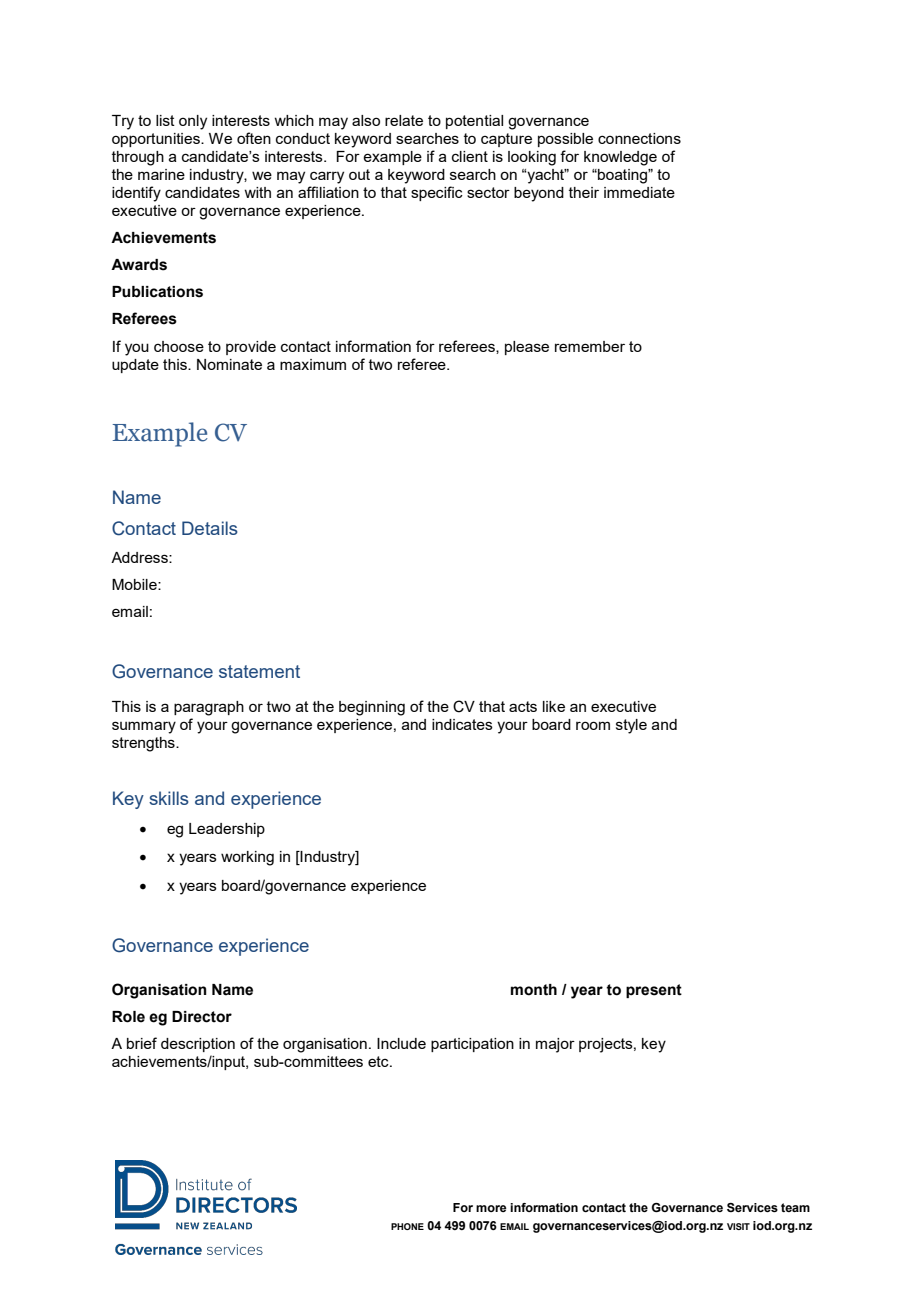 Image resolution: width=924 pixels, height=1308 pixels. Describe the element at coordinates (470, 156) in the document. I see `client` at that location.
